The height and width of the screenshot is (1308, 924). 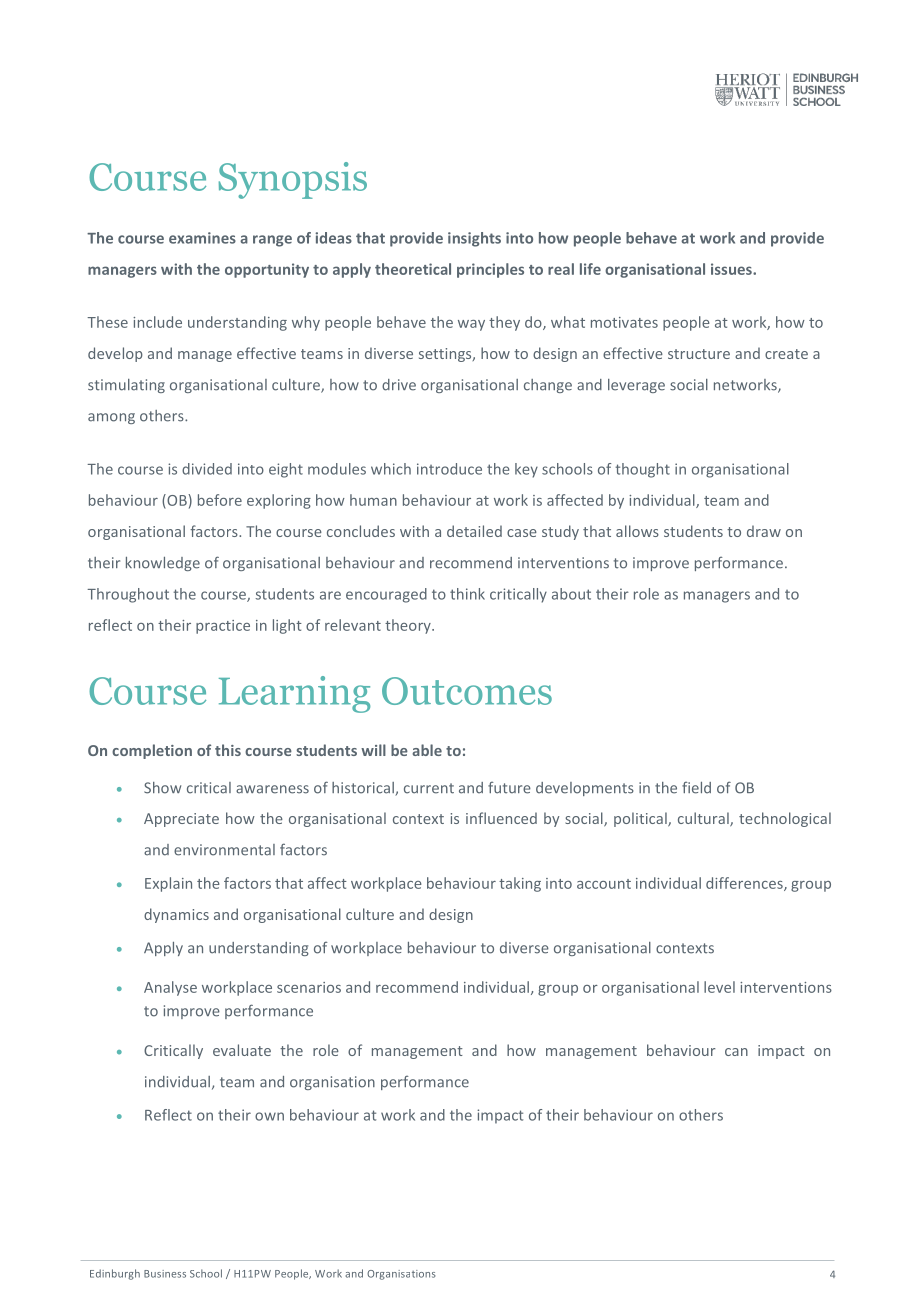 I want to click on theory, so click(x=409, y=626).
